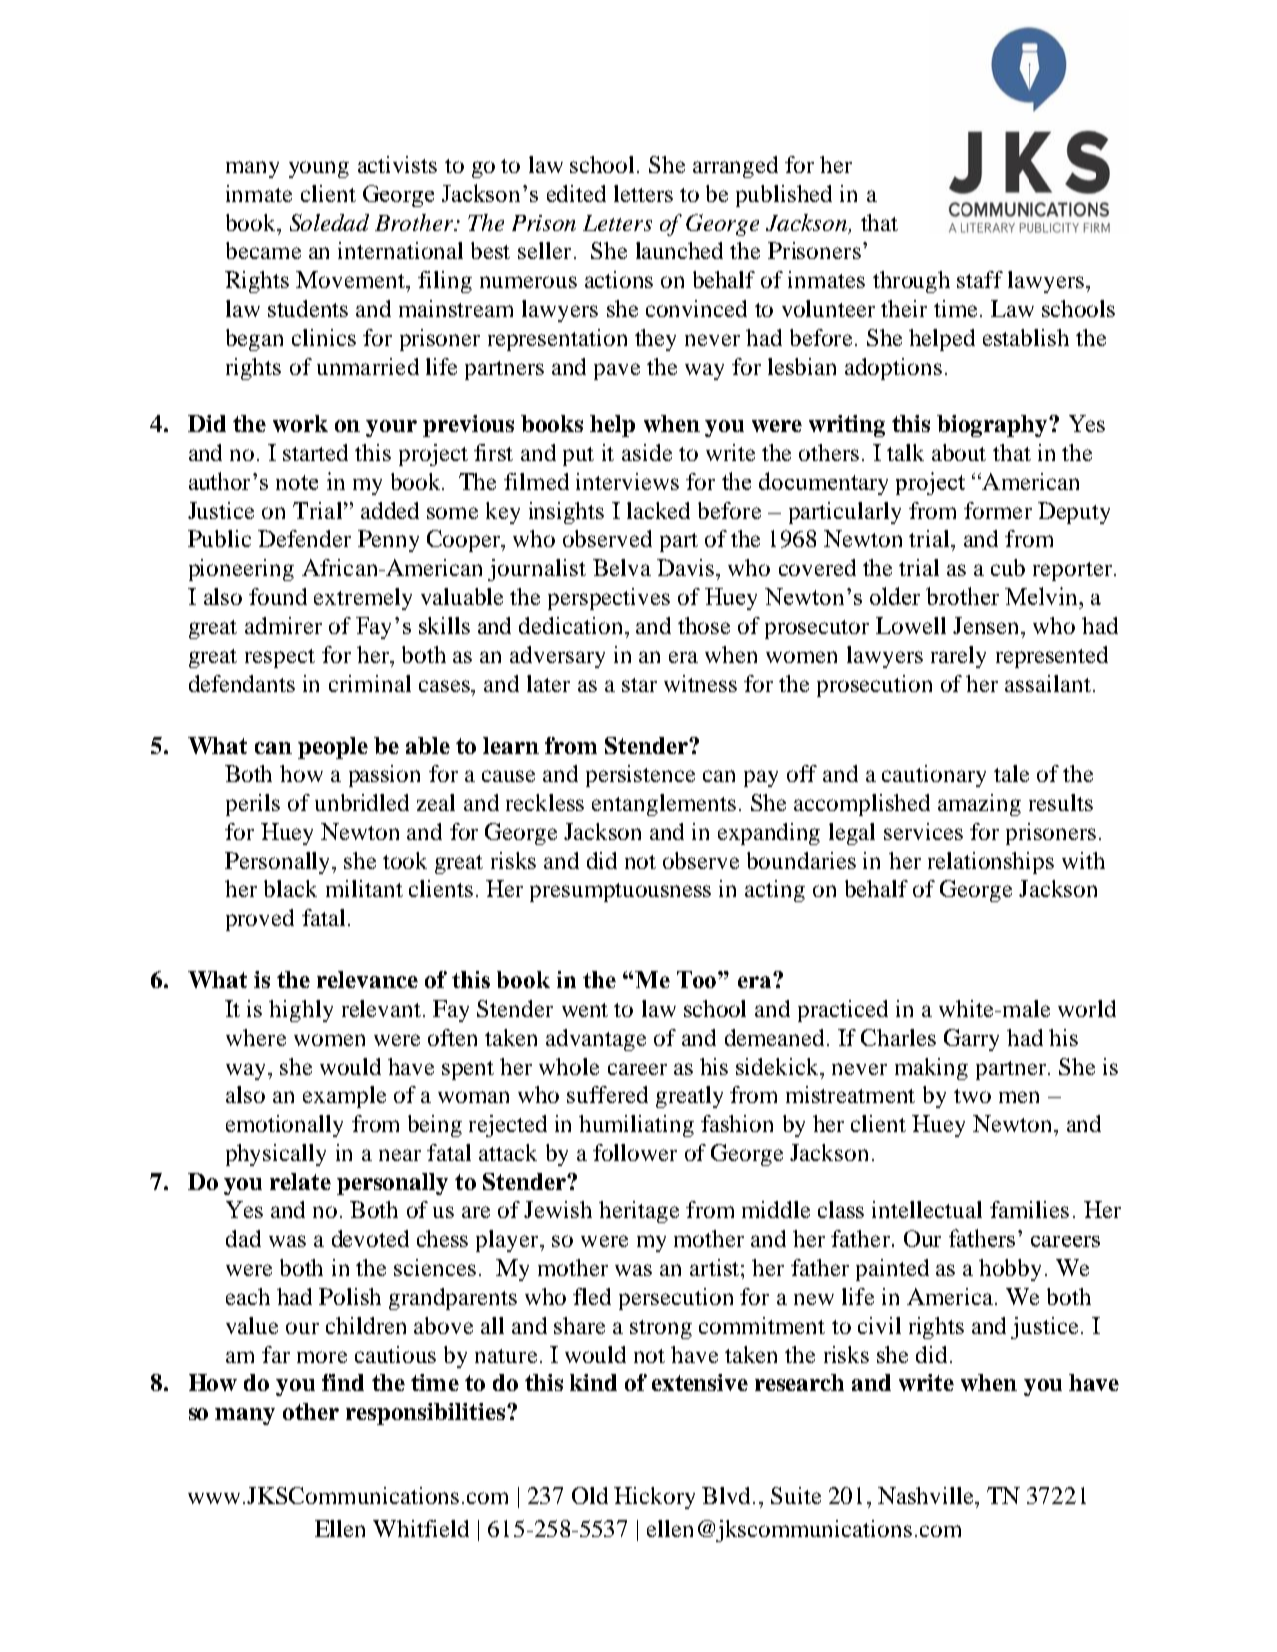 The width and height of the screenshot is (1277, 1652). I want to click on Hickory, so click(654, 1498).
